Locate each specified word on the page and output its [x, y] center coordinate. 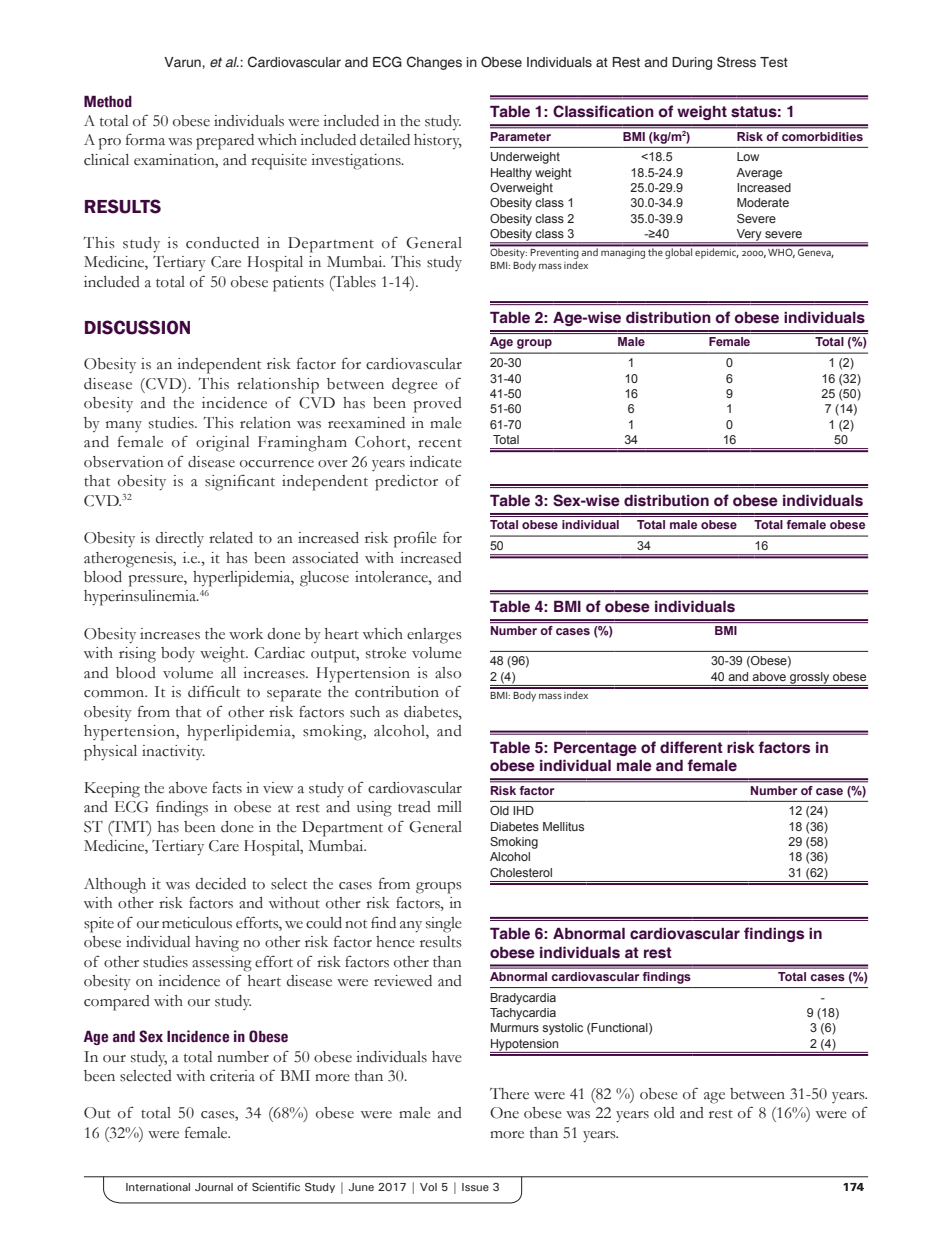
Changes [434, 63]
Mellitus [563, 826]
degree [415, 386]
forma [145, 140]
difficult [214, 691]
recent [440, 443]
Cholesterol [521, 872]
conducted [222, 243]
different [691, 747]
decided [221, 884]
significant [240, 483]
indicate [435, 462]
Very [749, 236]
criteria [232, 1076]
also [448, 673]
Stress [736, 62]
